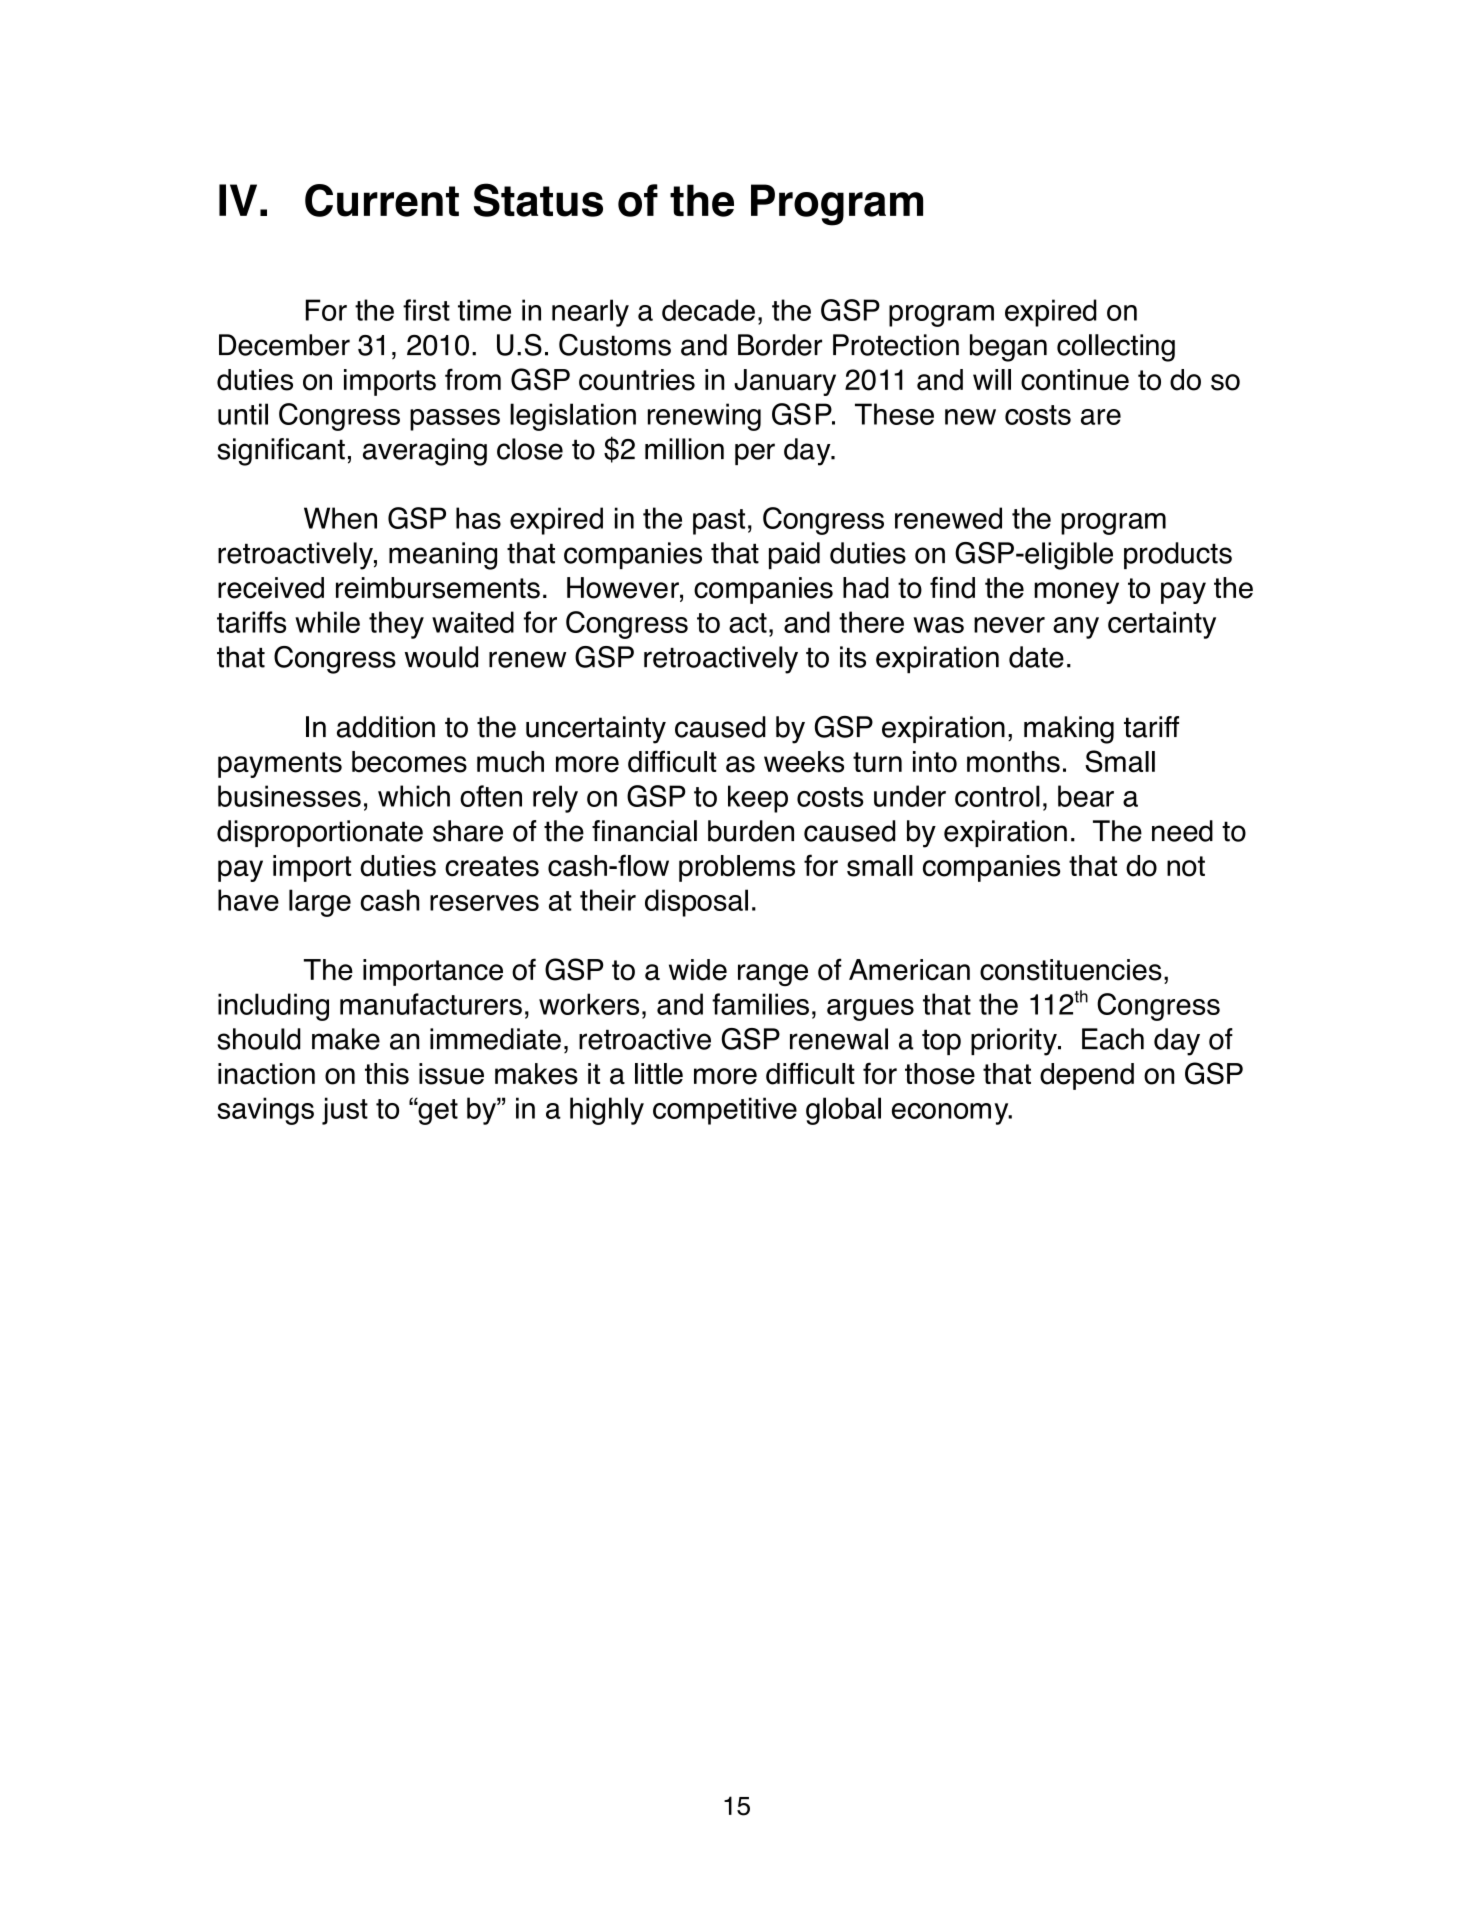 The height and width of the screenshot is (1907, 1473). I want to click on bear, so click(1086, 796).
